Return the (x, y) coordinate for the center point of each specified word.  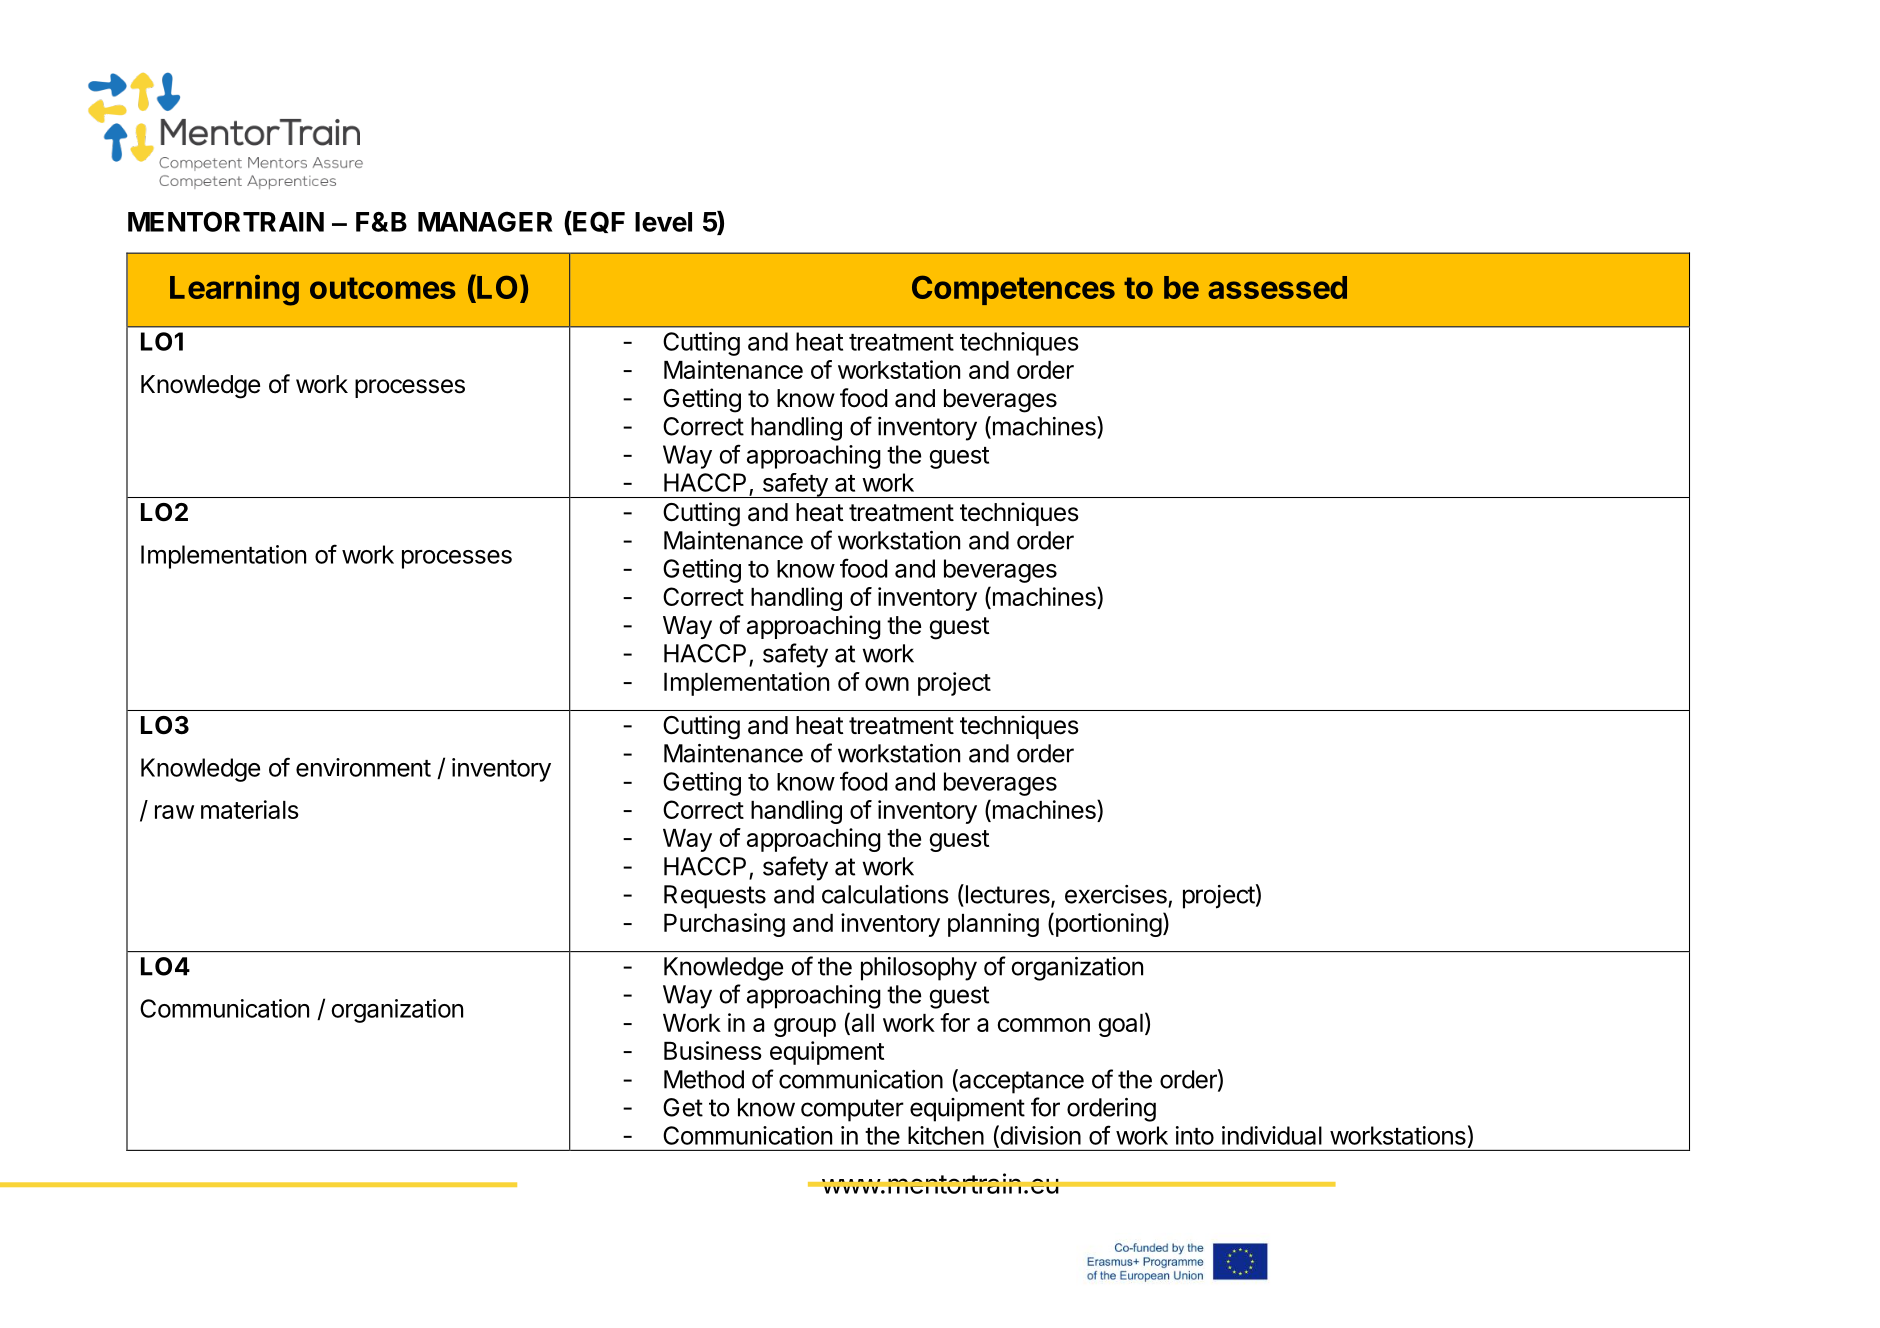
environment (363, 767)
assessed (1277, 287)
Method (704, 1079)
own (887, 684)
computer (852, 1110)
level (663, 222)
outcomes (383, 288)
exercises (1116, 894)
